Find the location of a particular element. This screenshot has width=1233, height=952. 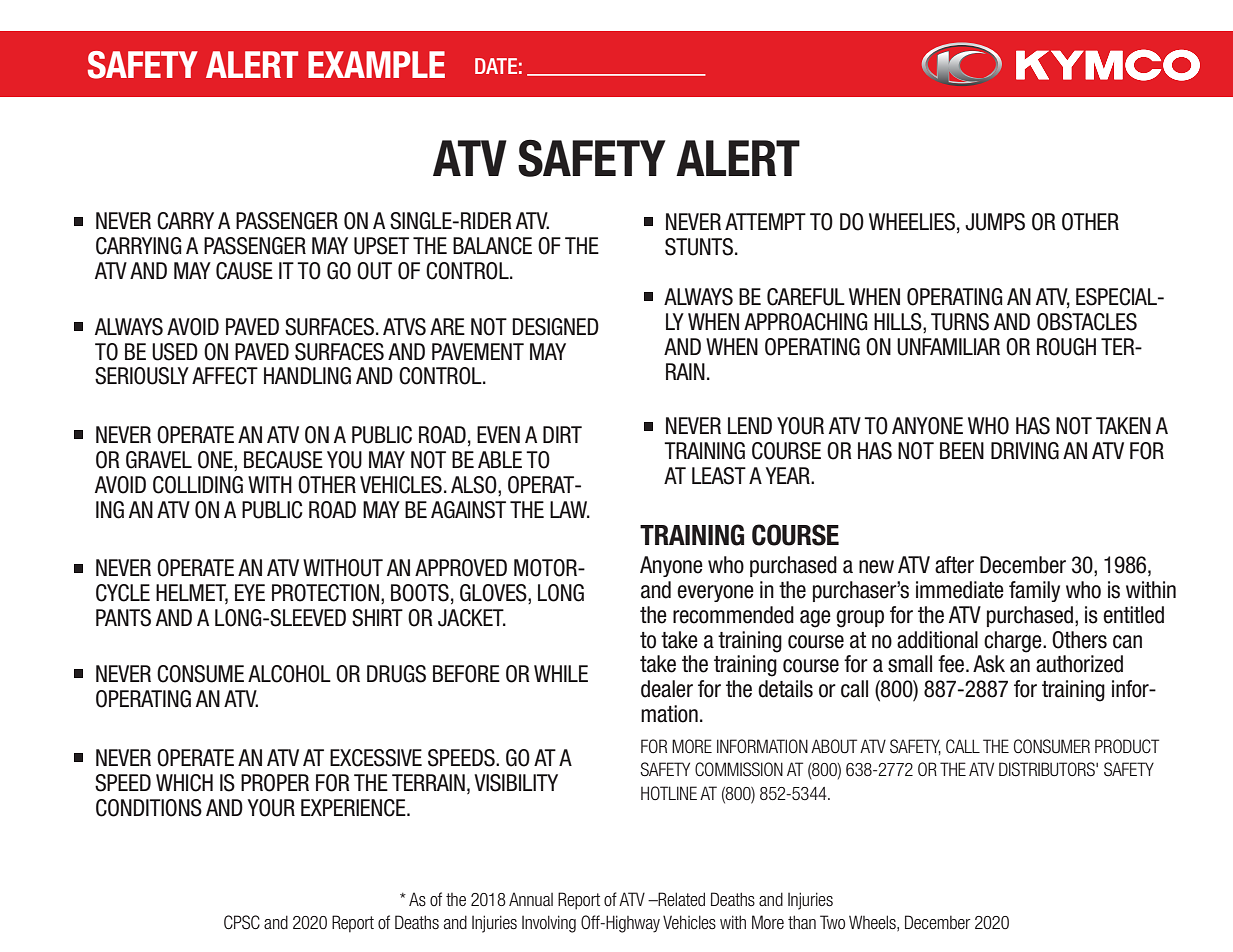

COLLIDING is located at coordinates (198, 485).
